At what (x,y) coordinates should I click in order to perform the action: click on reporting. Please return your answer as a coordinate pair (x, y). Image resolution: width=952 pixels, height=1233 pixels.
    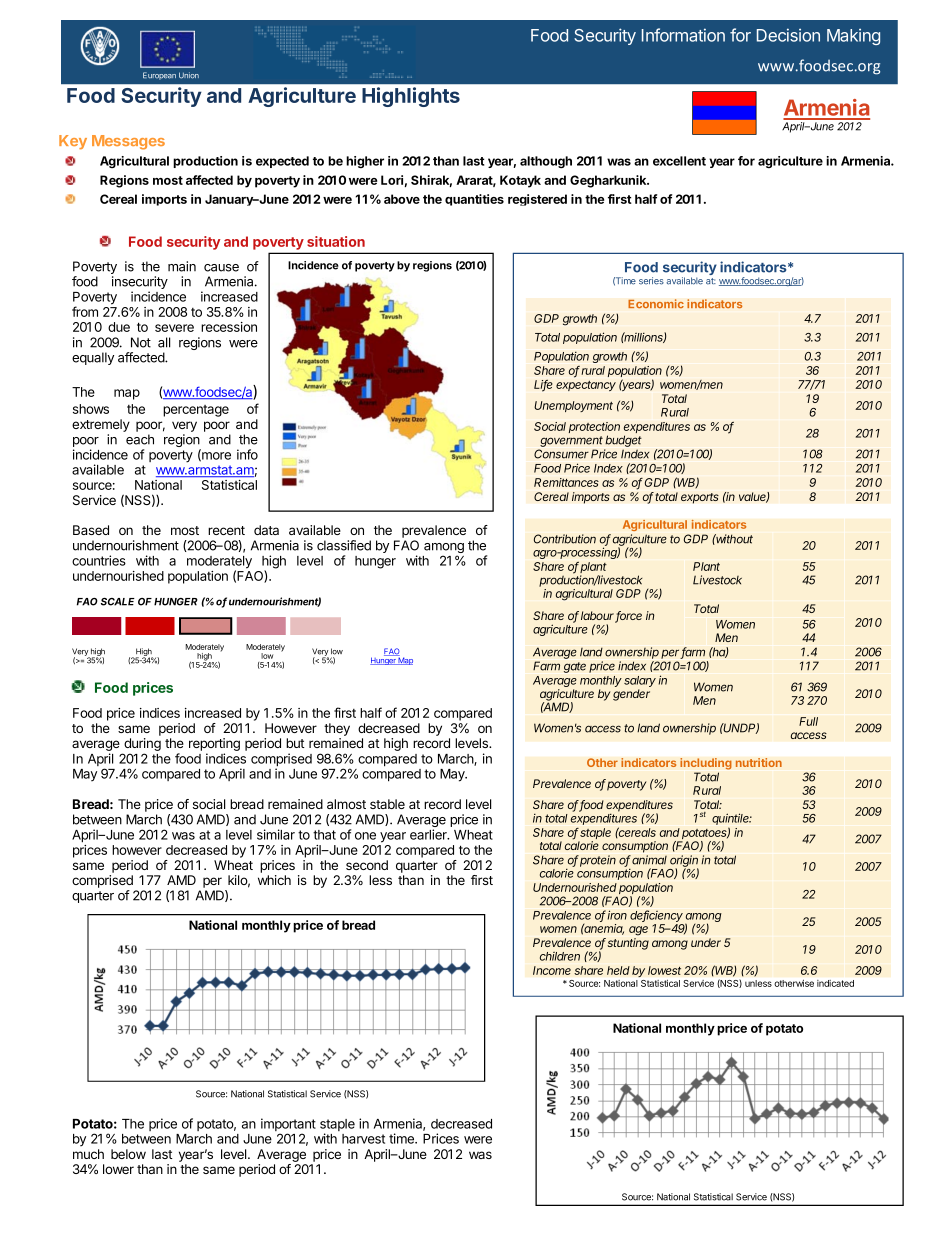
    Looking at the image, I should click on (214, 746).
